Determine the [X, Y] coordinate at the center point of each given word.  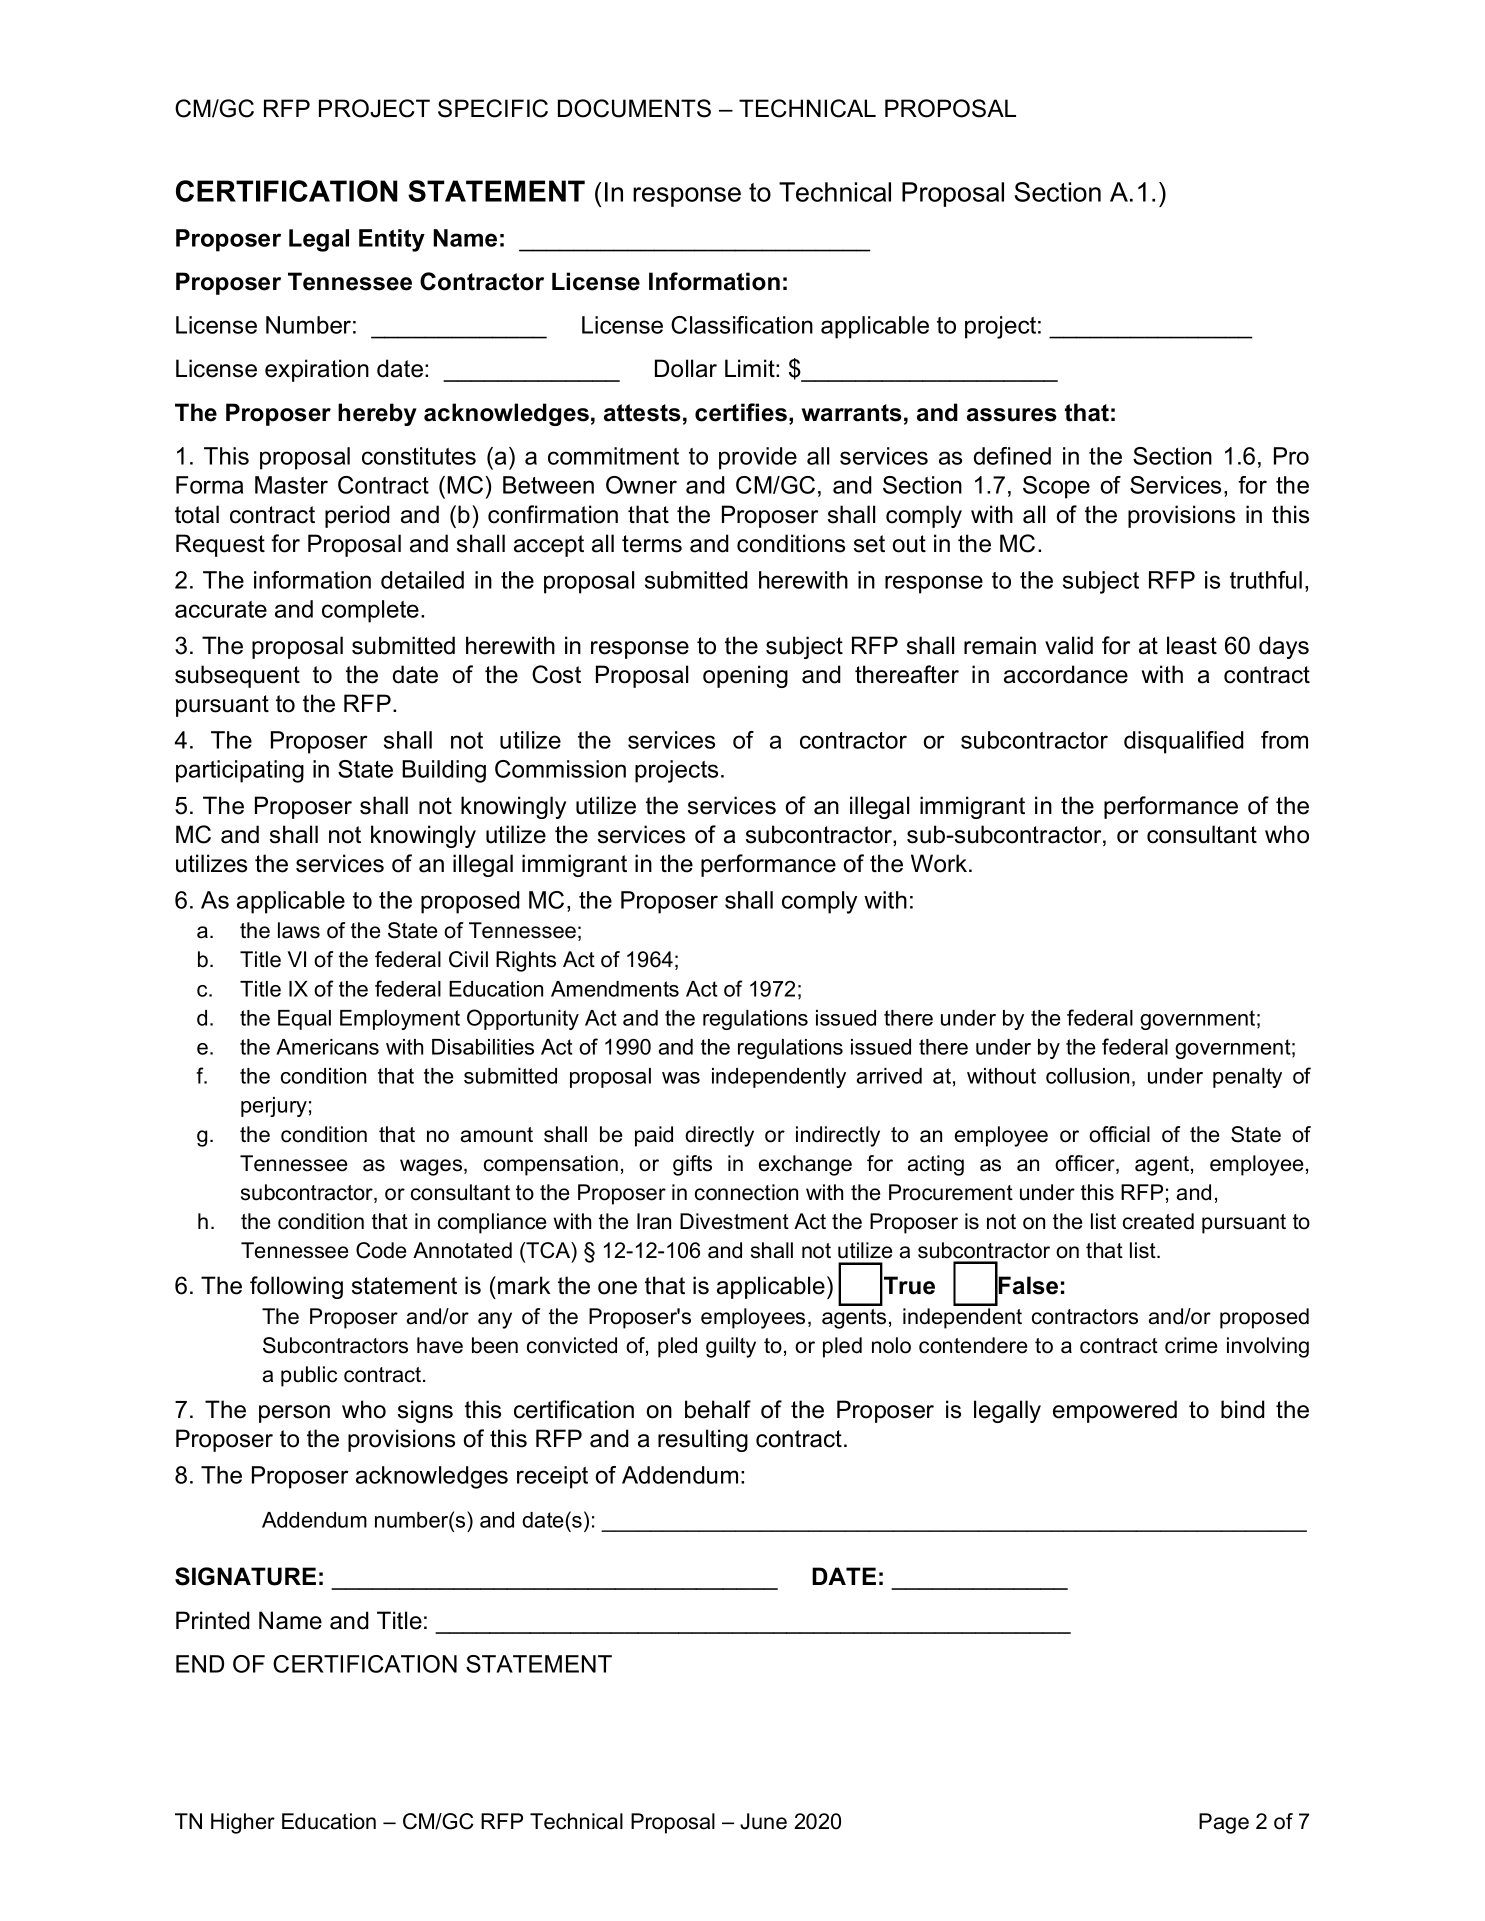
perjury [274, 1107]
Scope [1056, 487]
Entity [392, 240]
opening [745, 676]
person [294, 1414]
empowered [1115, 1411]
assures [1012, 415]
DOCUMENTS [634, 108]
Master [291, 485]
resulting [703, 1440]
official [1119, 1134]
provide [758, 458]
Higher [243, 1823]
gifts [692, 1165]
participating [240, 771]
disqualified [1184, 742]
